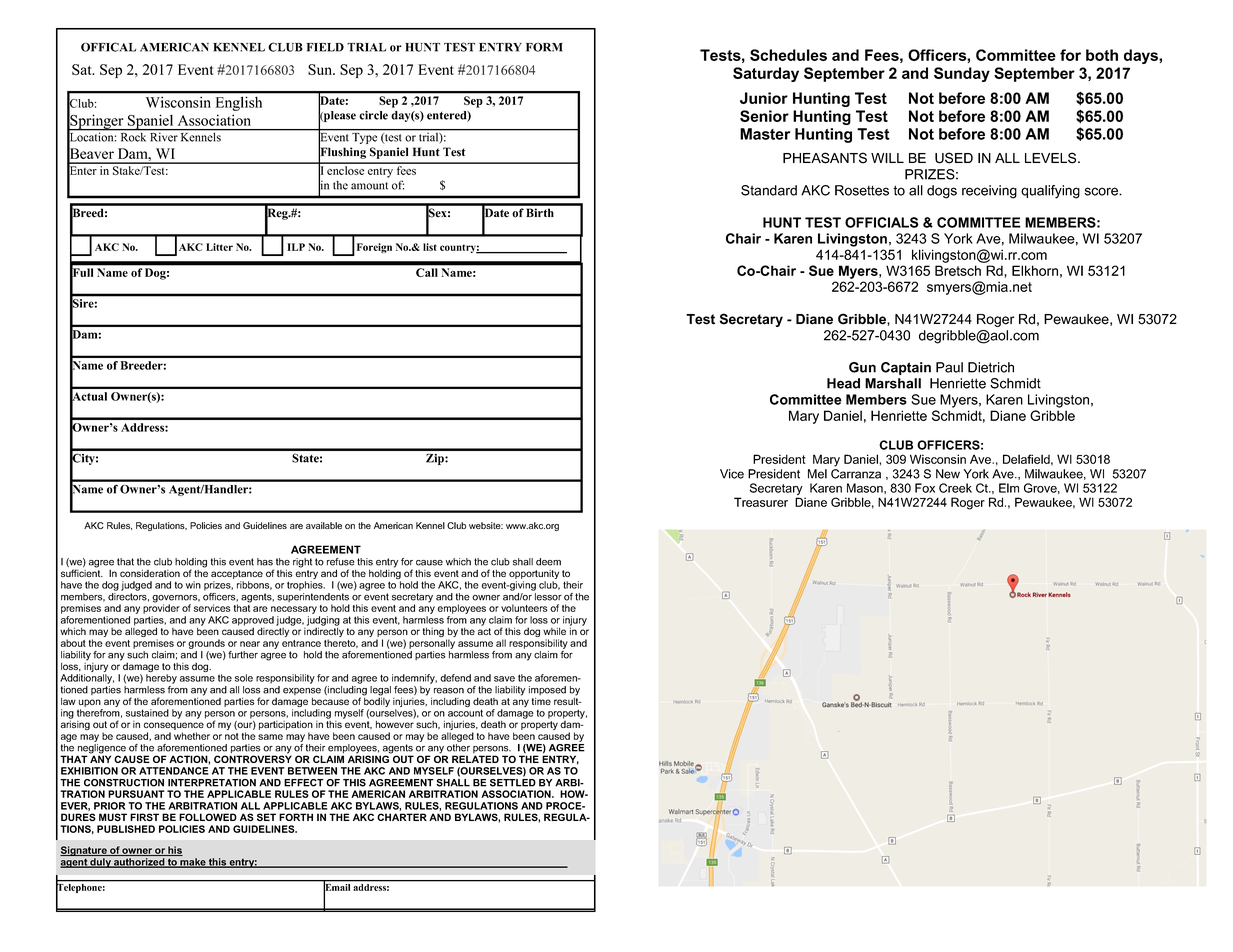 This document has height=952, width=1233. I want to click on lessor, so click(548, 597).
